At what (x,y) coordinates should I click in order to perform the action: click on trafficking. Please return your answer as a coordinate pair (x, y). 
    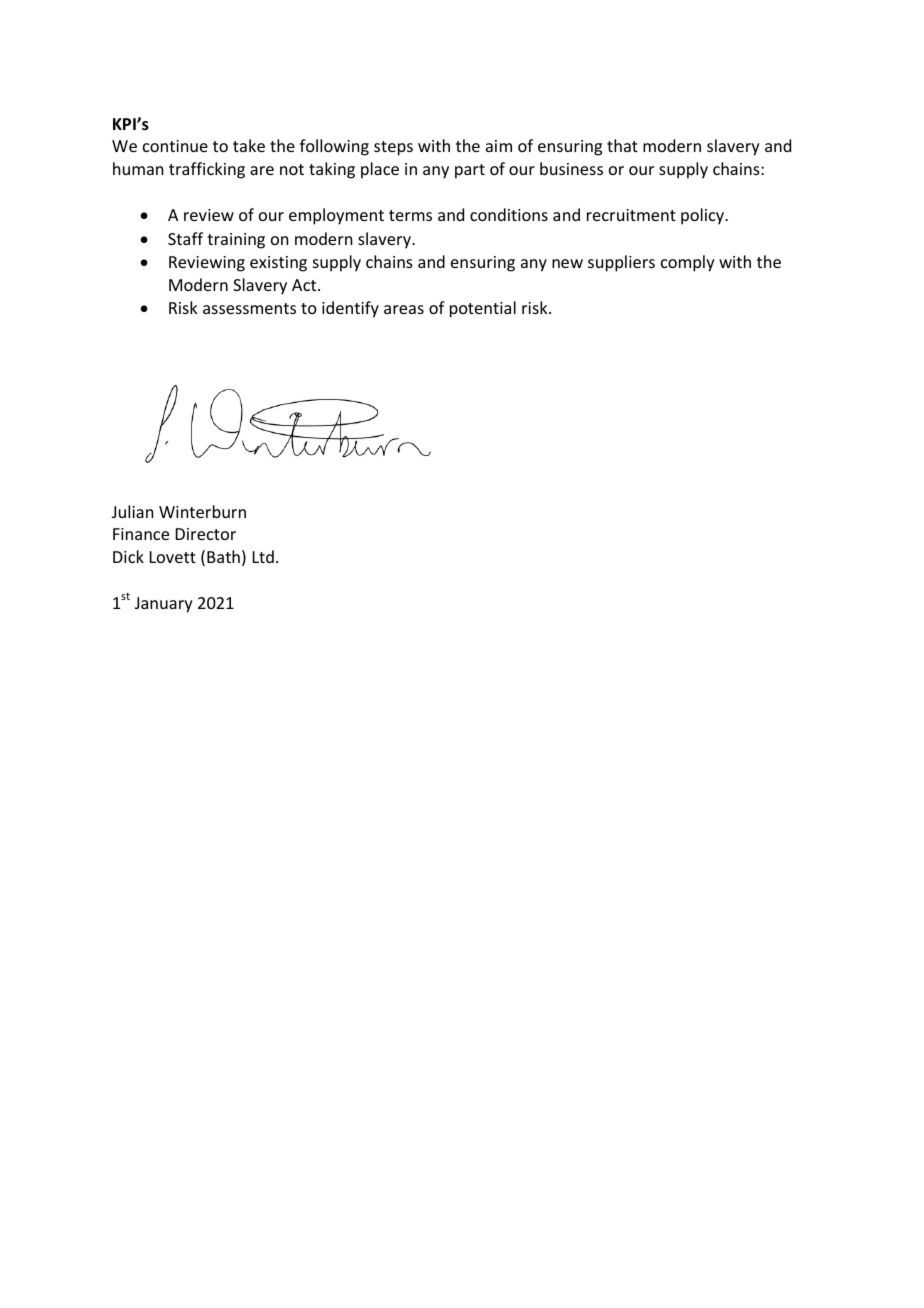
    Looking at the image, I should click on (207, 170).
